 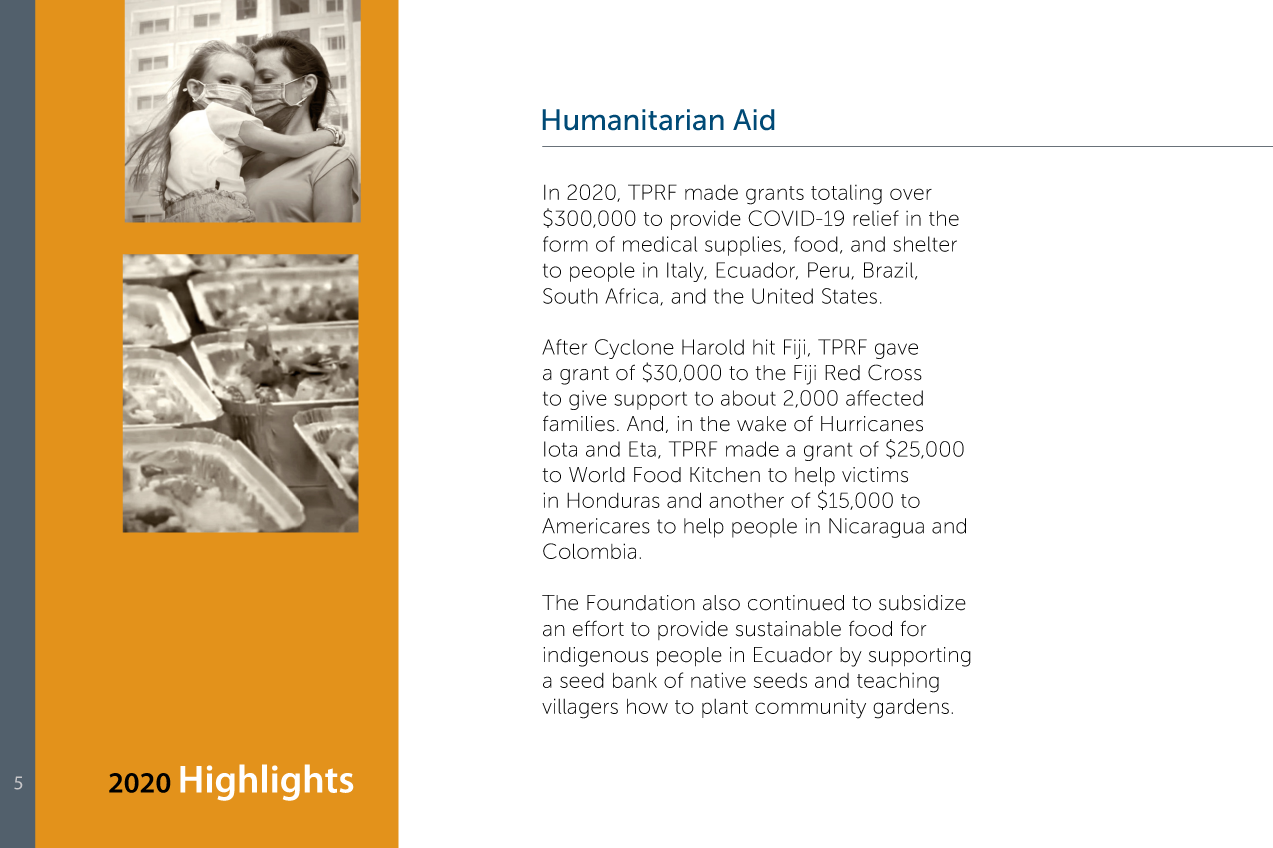 What do you see at coordinates (875, 475) in the screenshot?
I see `victims` at bounding box center [875, 475].
